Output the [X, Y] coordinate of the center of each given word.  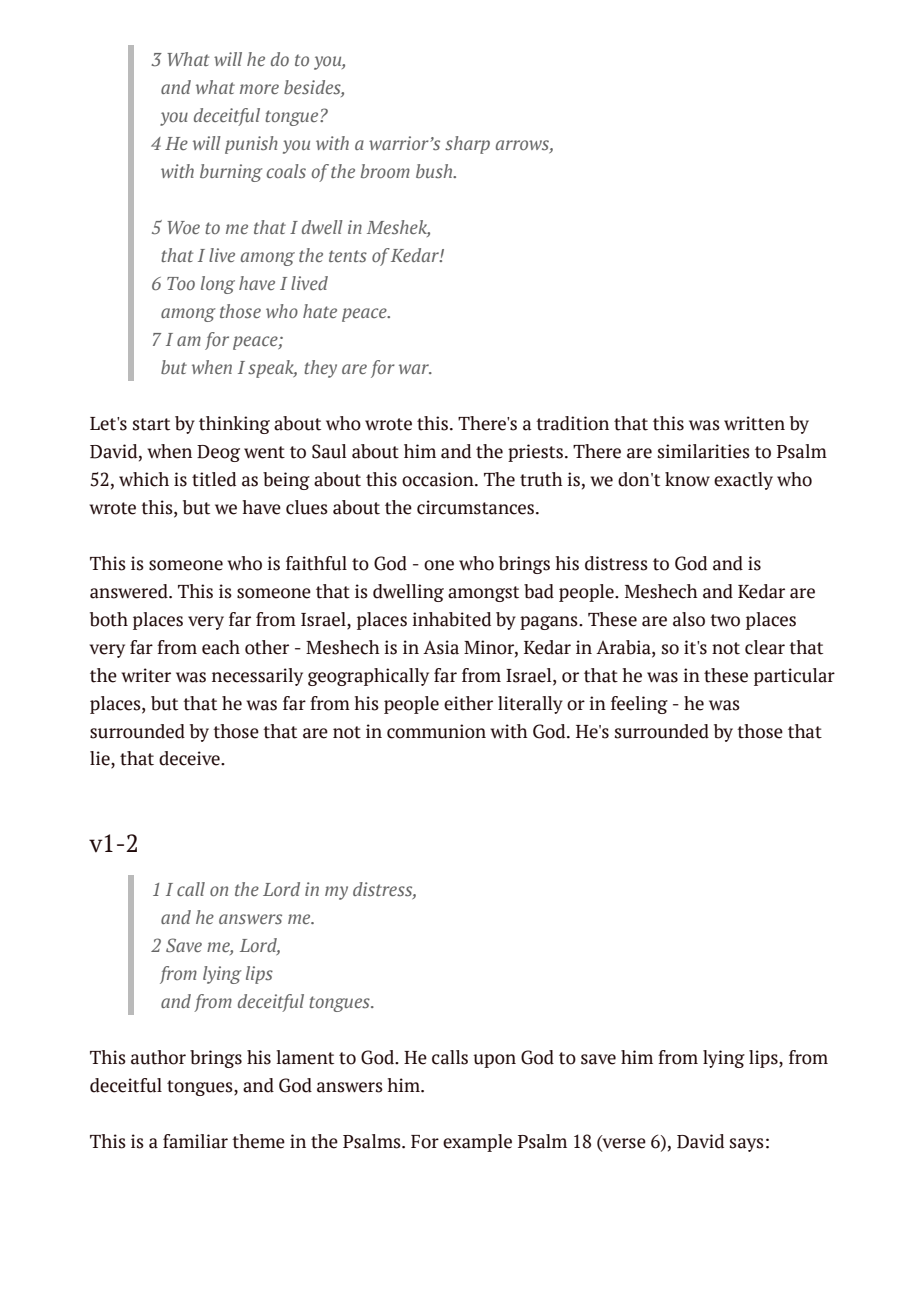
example [477, 1143]
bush [435, 171]
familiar [195, 1141]
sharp [467, 145]
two [725, 620]
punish [251, 145]
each [221, 647]
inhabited [452, 619]
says [747, 1145]
